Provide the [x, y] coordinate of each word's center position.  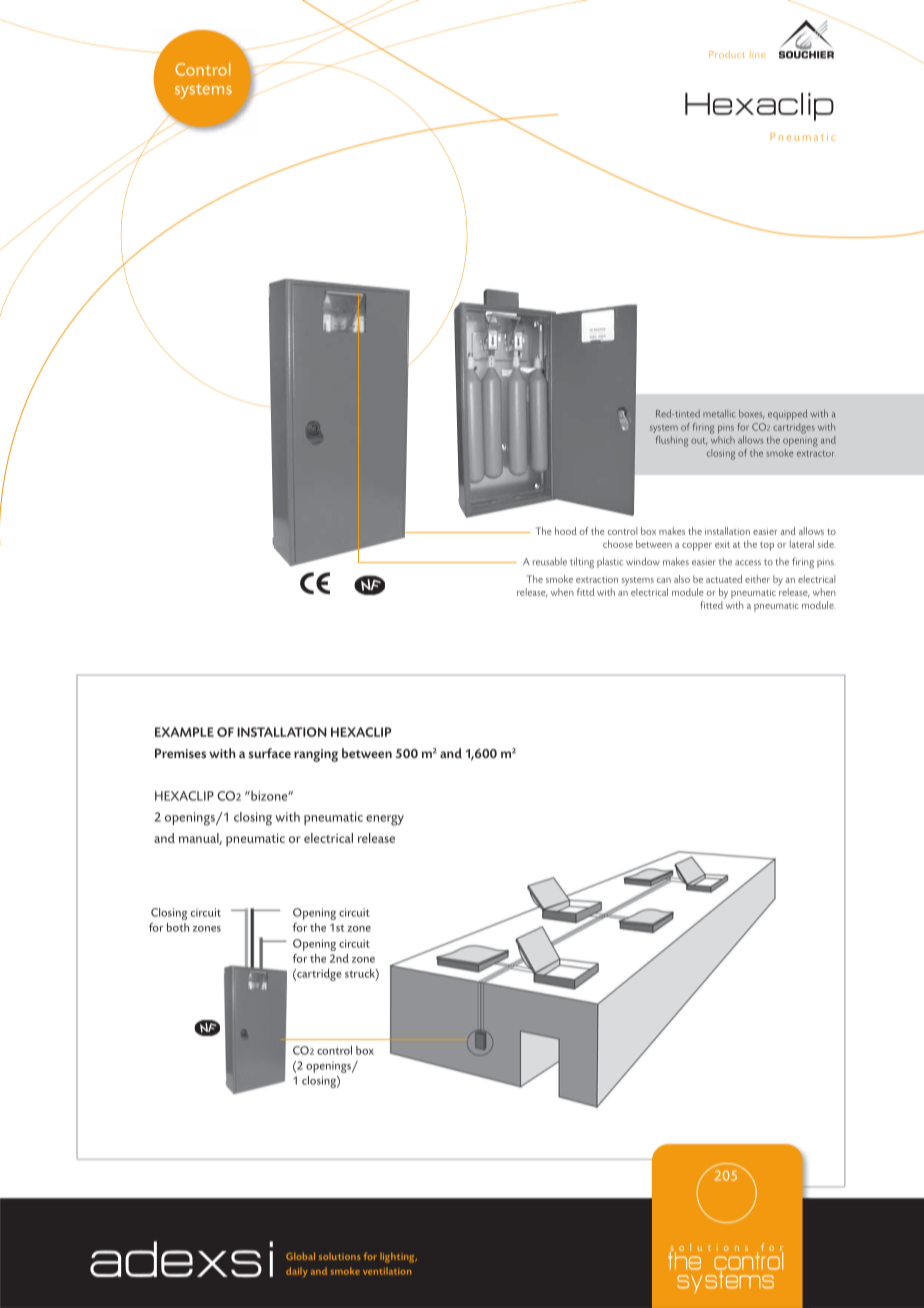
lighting [398, 1257]
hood [566, 531]
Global [300, 1256]
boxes [752, 414]
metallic [719, 414]
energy [385, 820]
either [757, 579]
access [748, 563]
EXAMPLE [184, 732]
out [699, 441]
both [178, 927]
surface [269, 753]
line [757, 54]
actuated [724, 579]
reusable [550, 561]
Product [727, 54]
